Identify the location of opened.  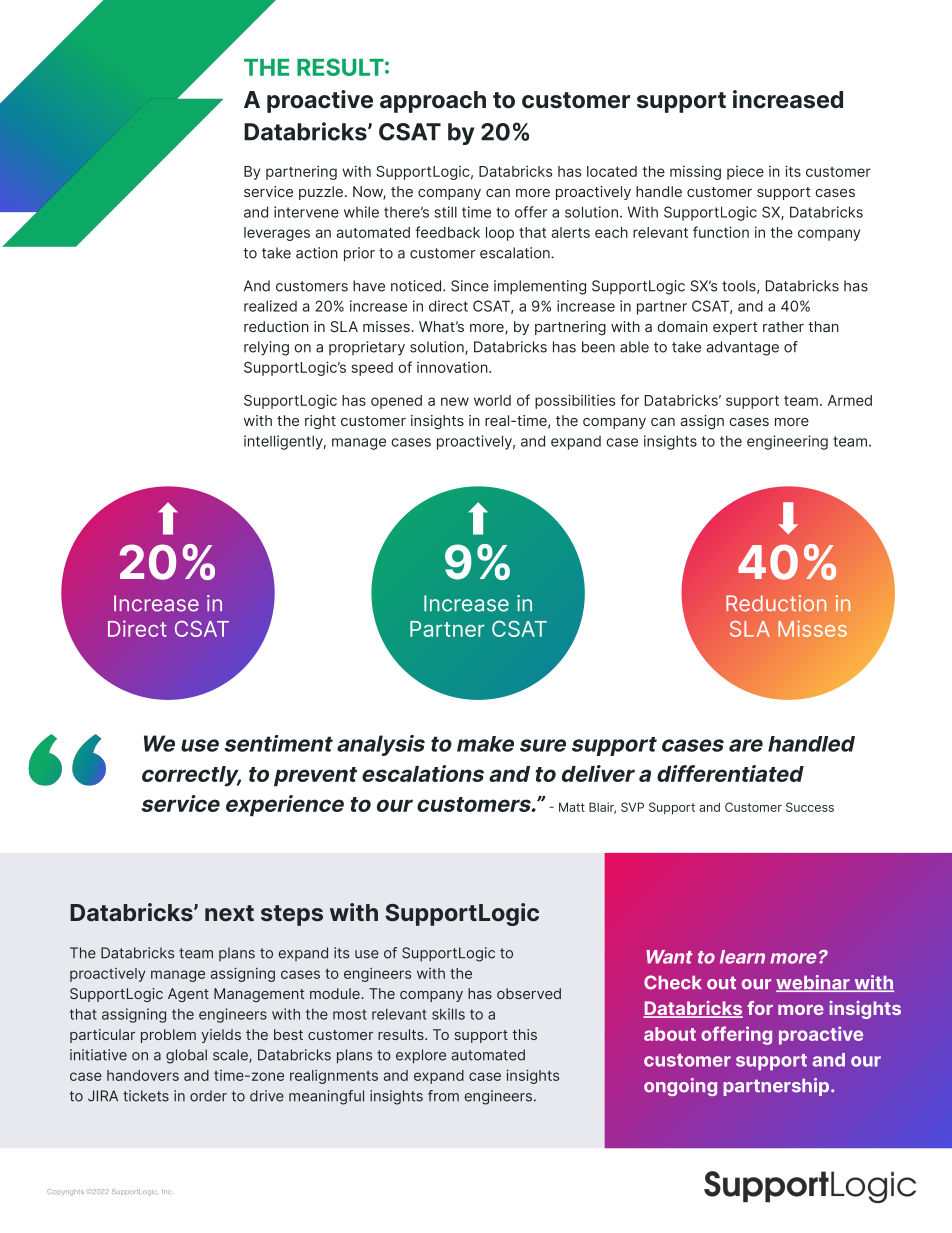
(396, 402).
